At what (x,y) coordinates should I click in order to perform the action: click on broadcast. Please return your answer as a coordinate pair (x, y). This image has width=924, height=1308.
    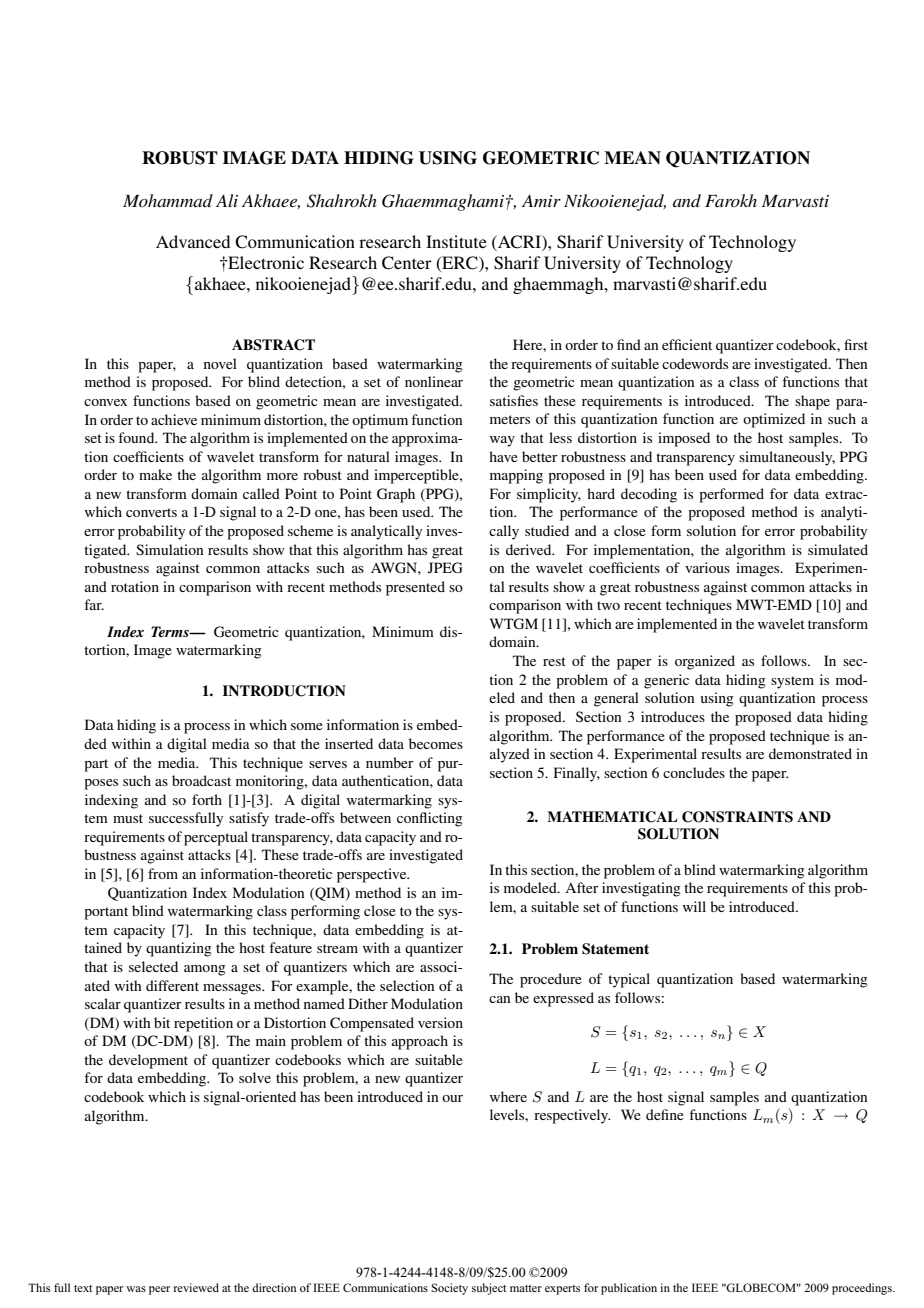
    Looking at the image, I should click on (201, 780).
